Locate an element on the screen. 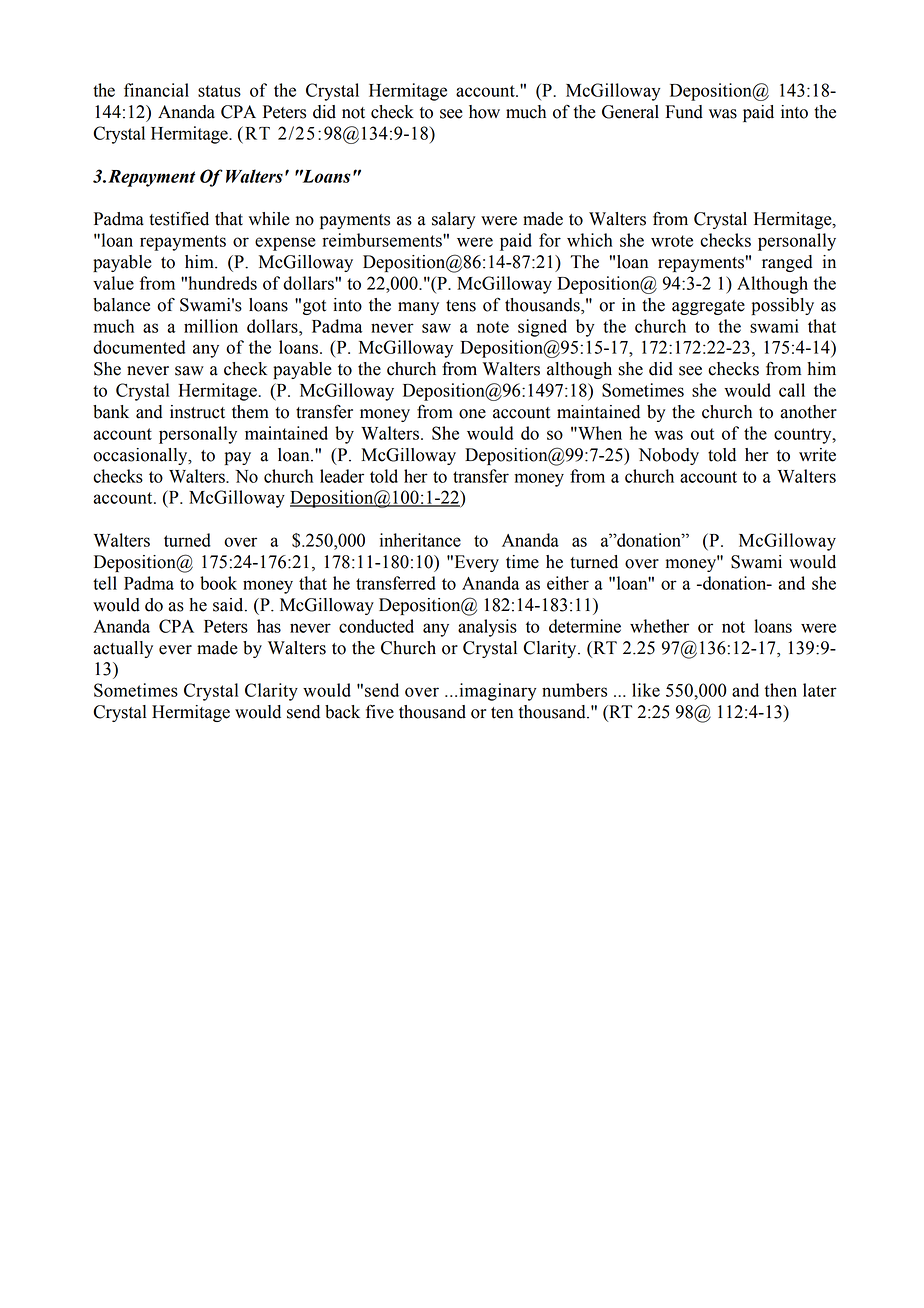 Image resolution: width=924 pixels, height=1308 pixels. Nobody is located at coordinates (669, 456).
